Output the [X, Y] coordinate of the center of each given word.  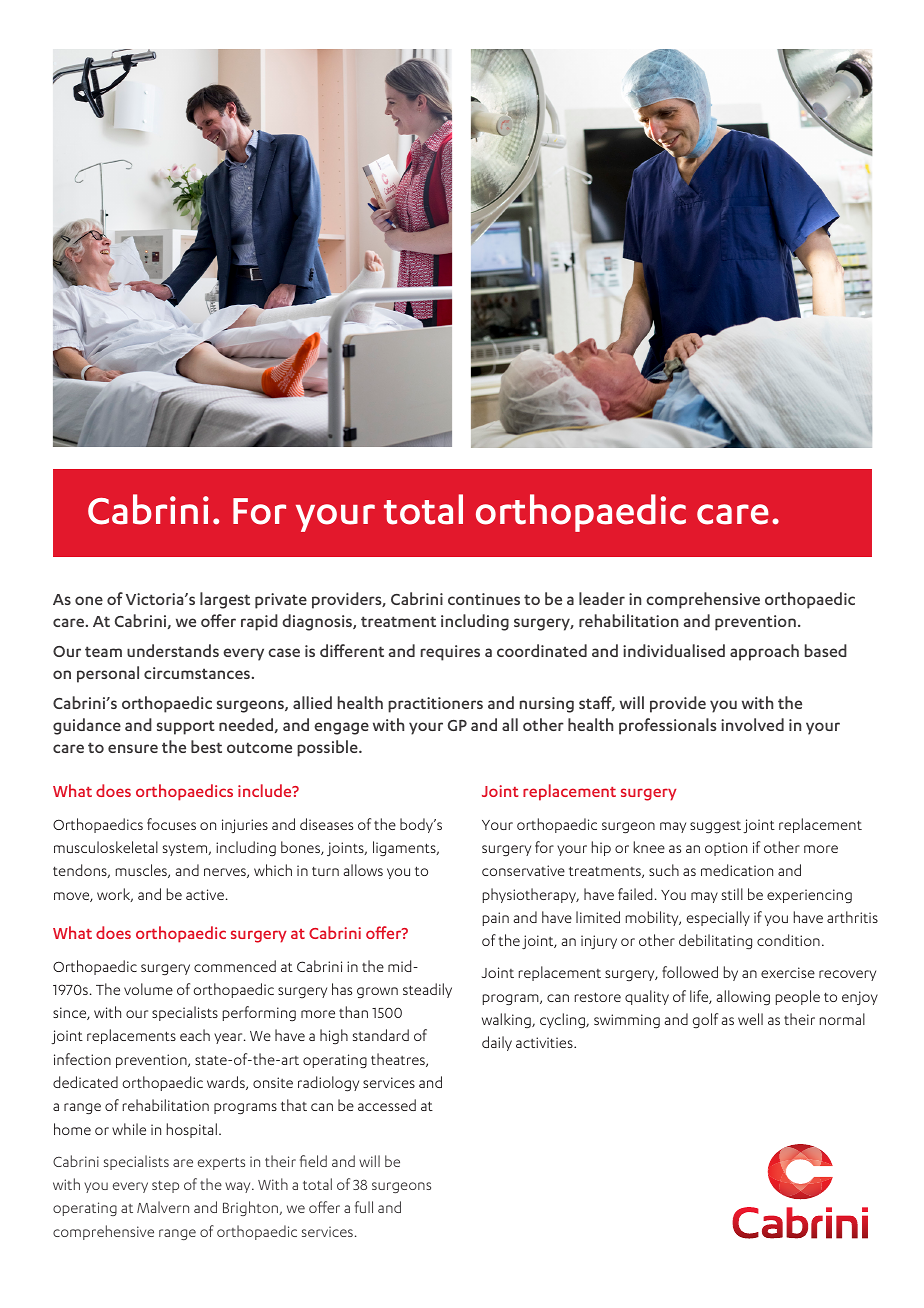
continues [484, 599]
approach [764, 652]
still [732, 894]
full [364, 1207]
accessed [387, 1105]
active [205, 894]
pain [496, 919]
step [165, 1187]
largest [225, 600]
